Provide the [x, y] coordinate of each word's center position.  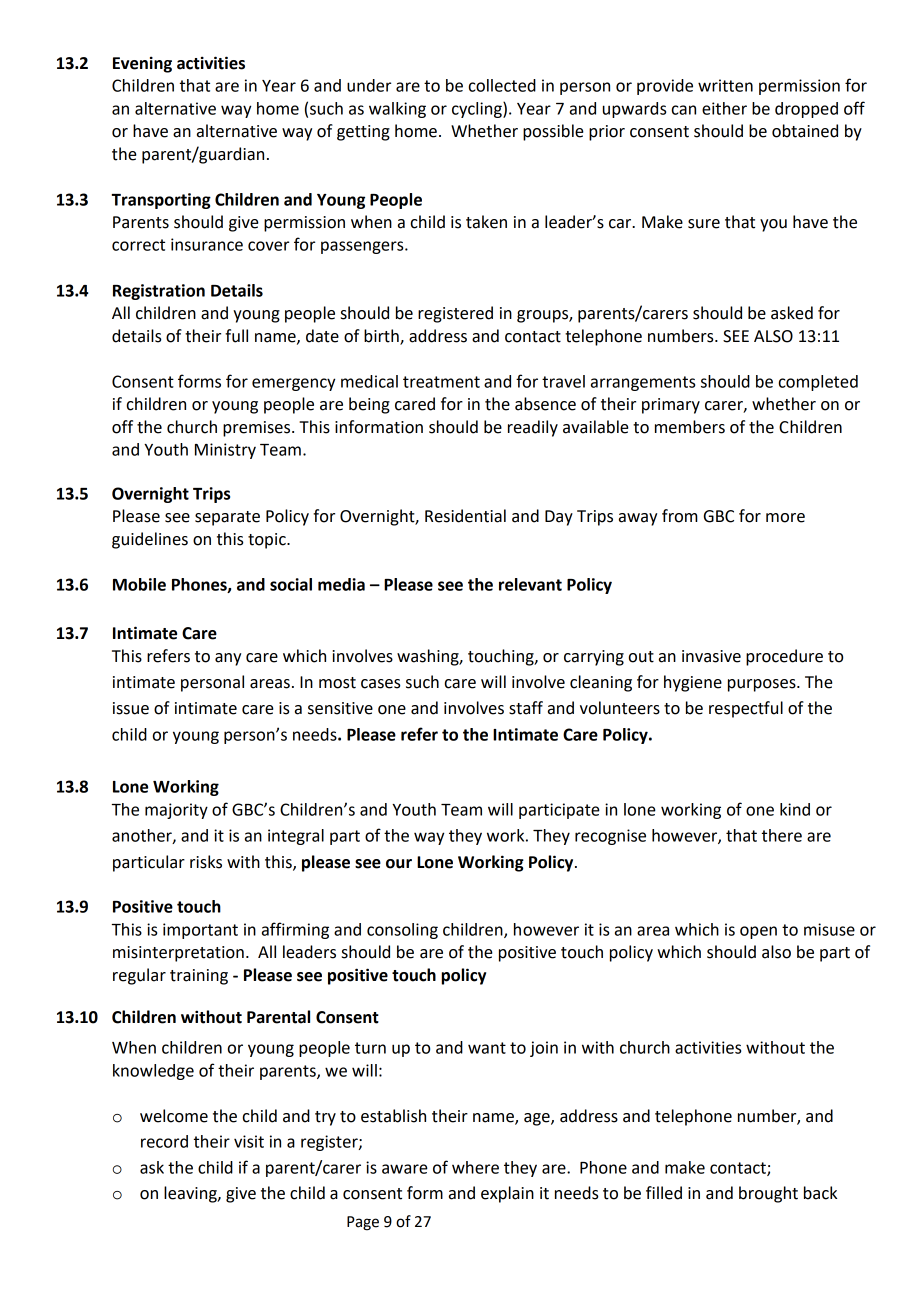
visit [249, 1141]
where [475, 1167]
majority [176, 811]
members [690, 427]
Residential [465, 516]
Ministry [225, 451]
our [399, 864]
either [724, 108]
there [782, 835]
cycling [478, 110]
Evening [142, 64]
